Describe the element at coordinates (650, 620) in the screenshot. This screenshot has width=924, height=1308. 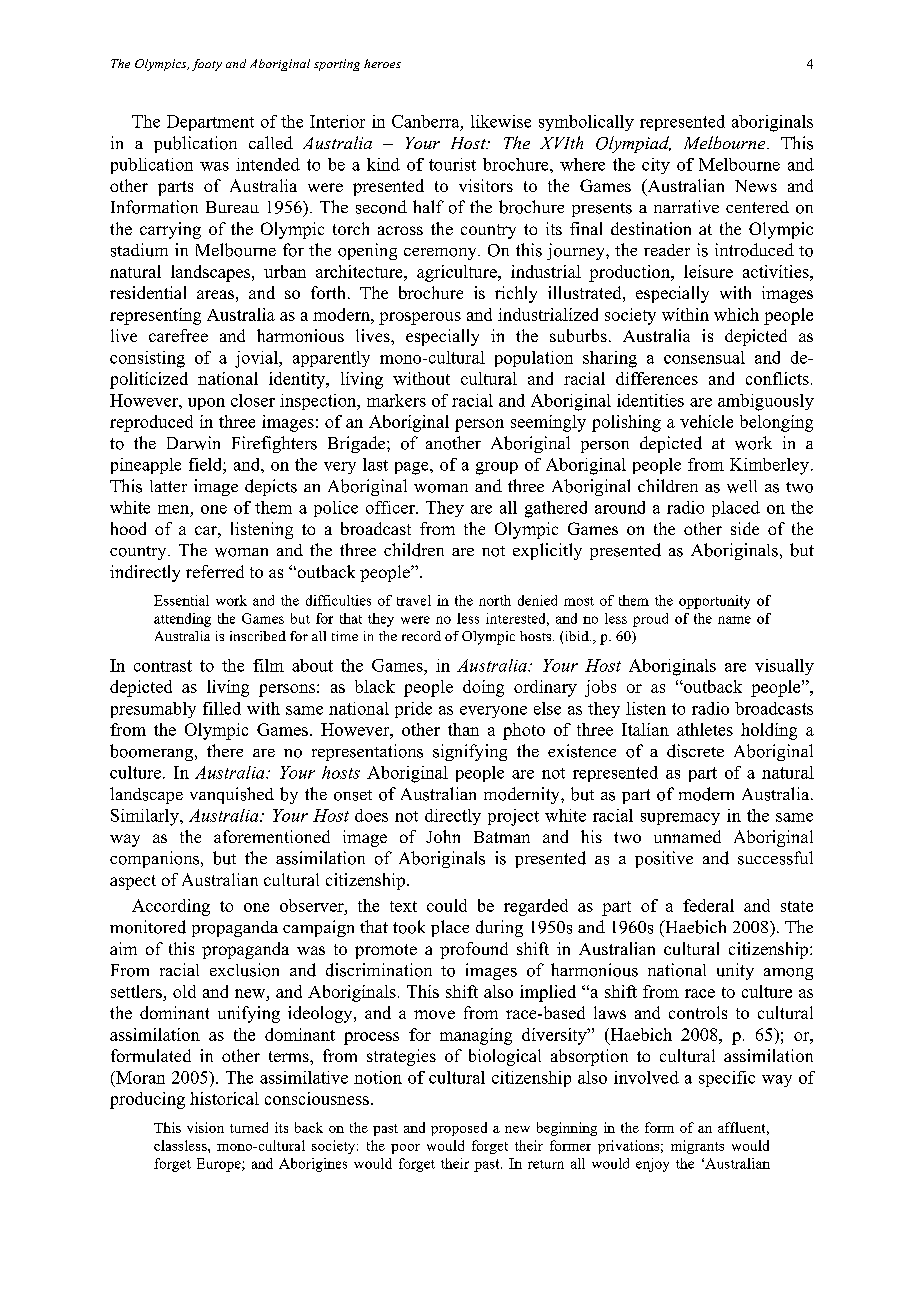
I see `proud` at that location.
